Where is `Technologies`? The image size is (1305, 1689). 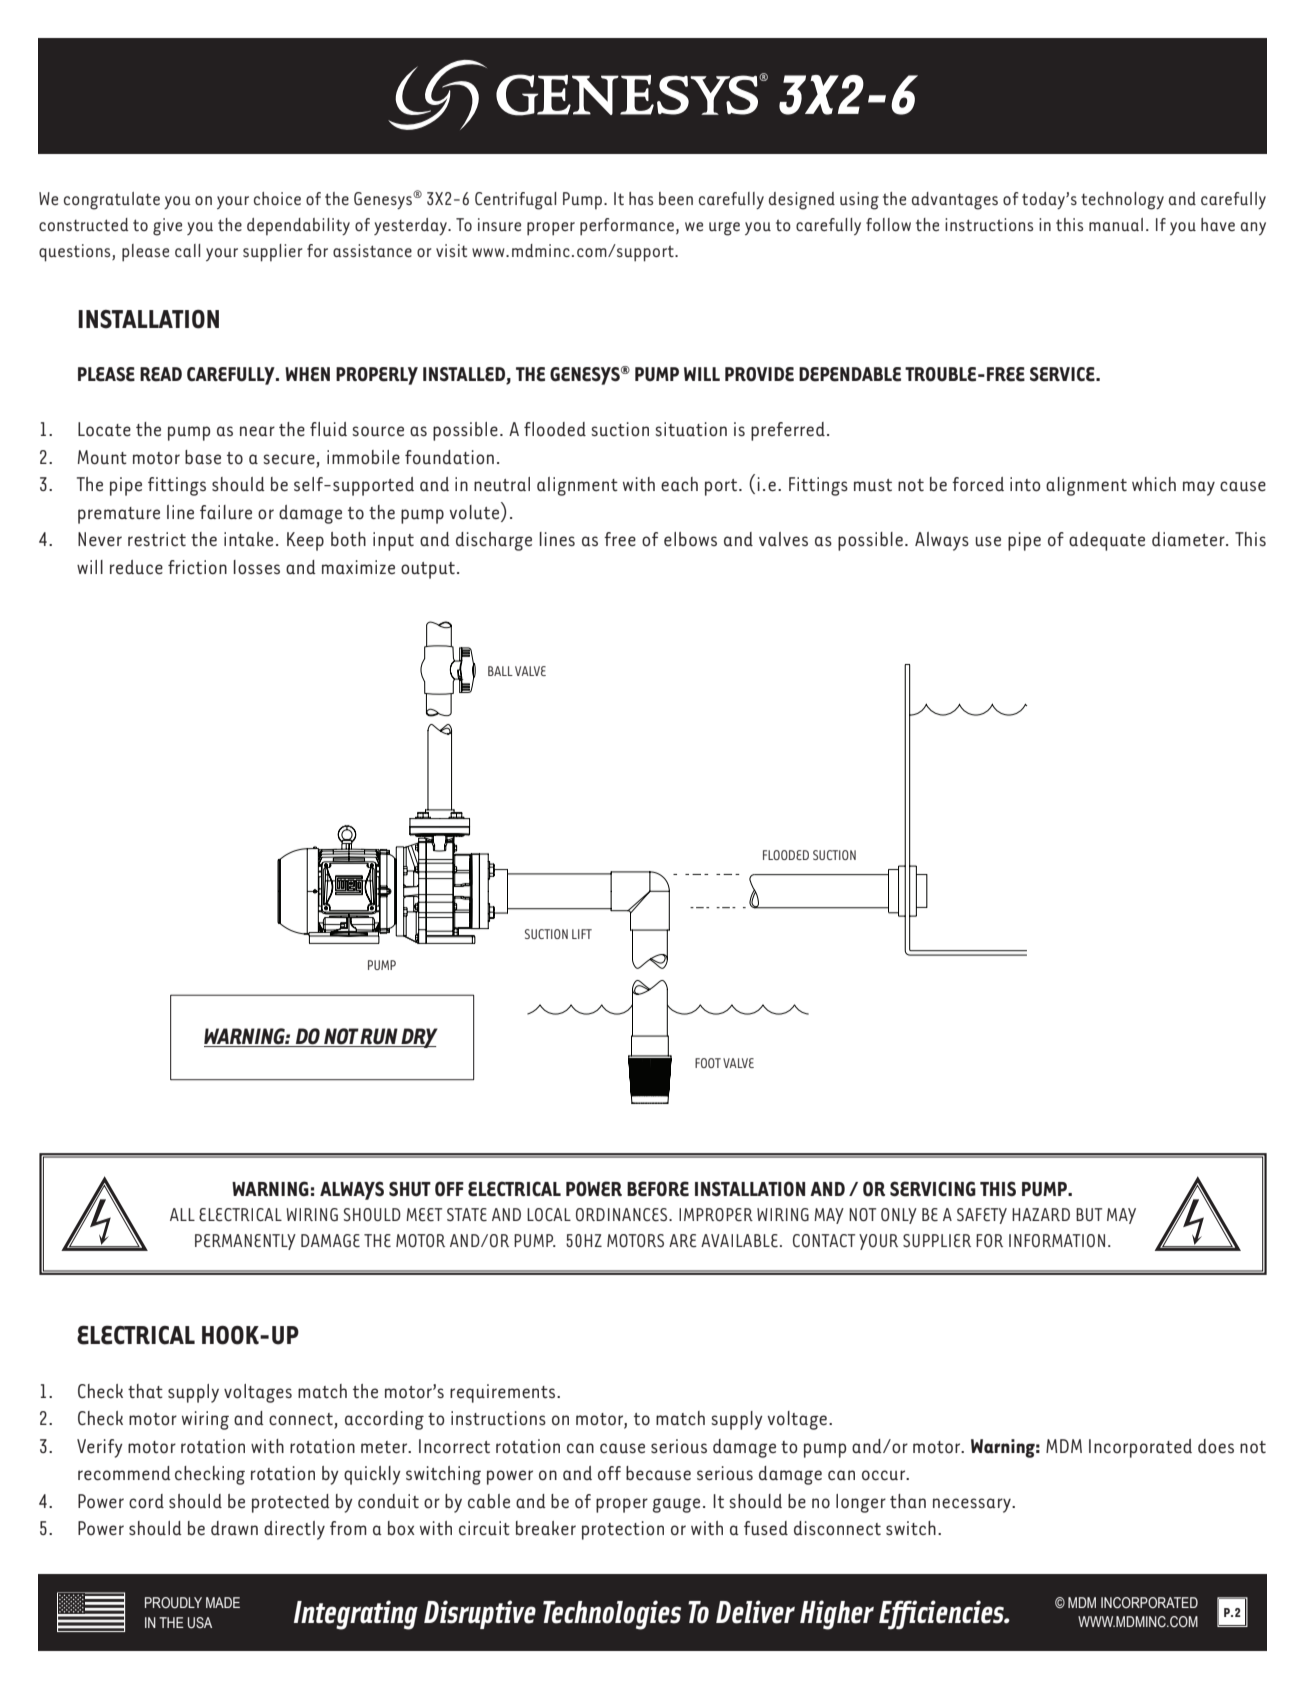
Technologies is located at coordinates (612, 1615).
